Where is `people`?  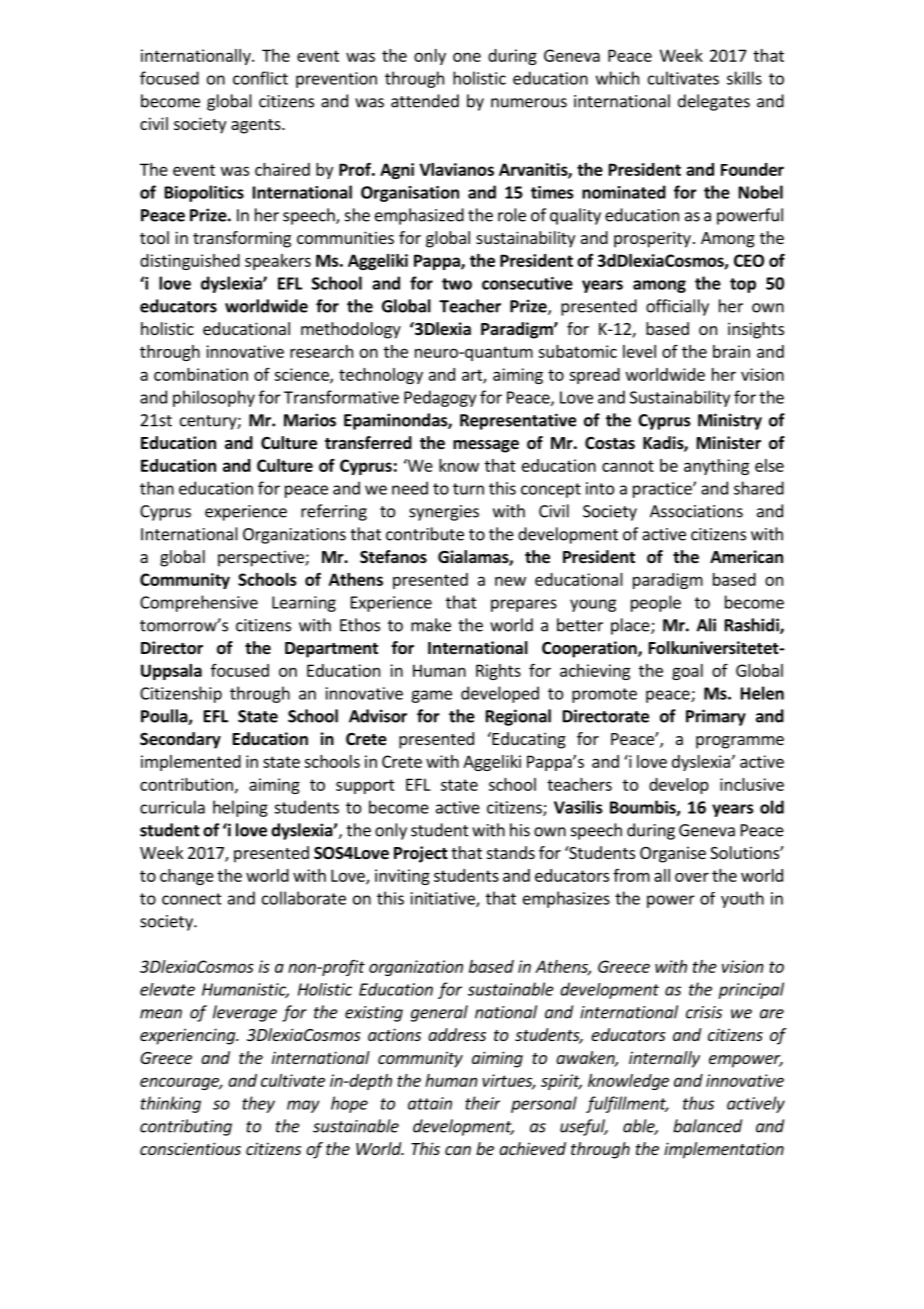 people is located at coordinates (656, 603).
